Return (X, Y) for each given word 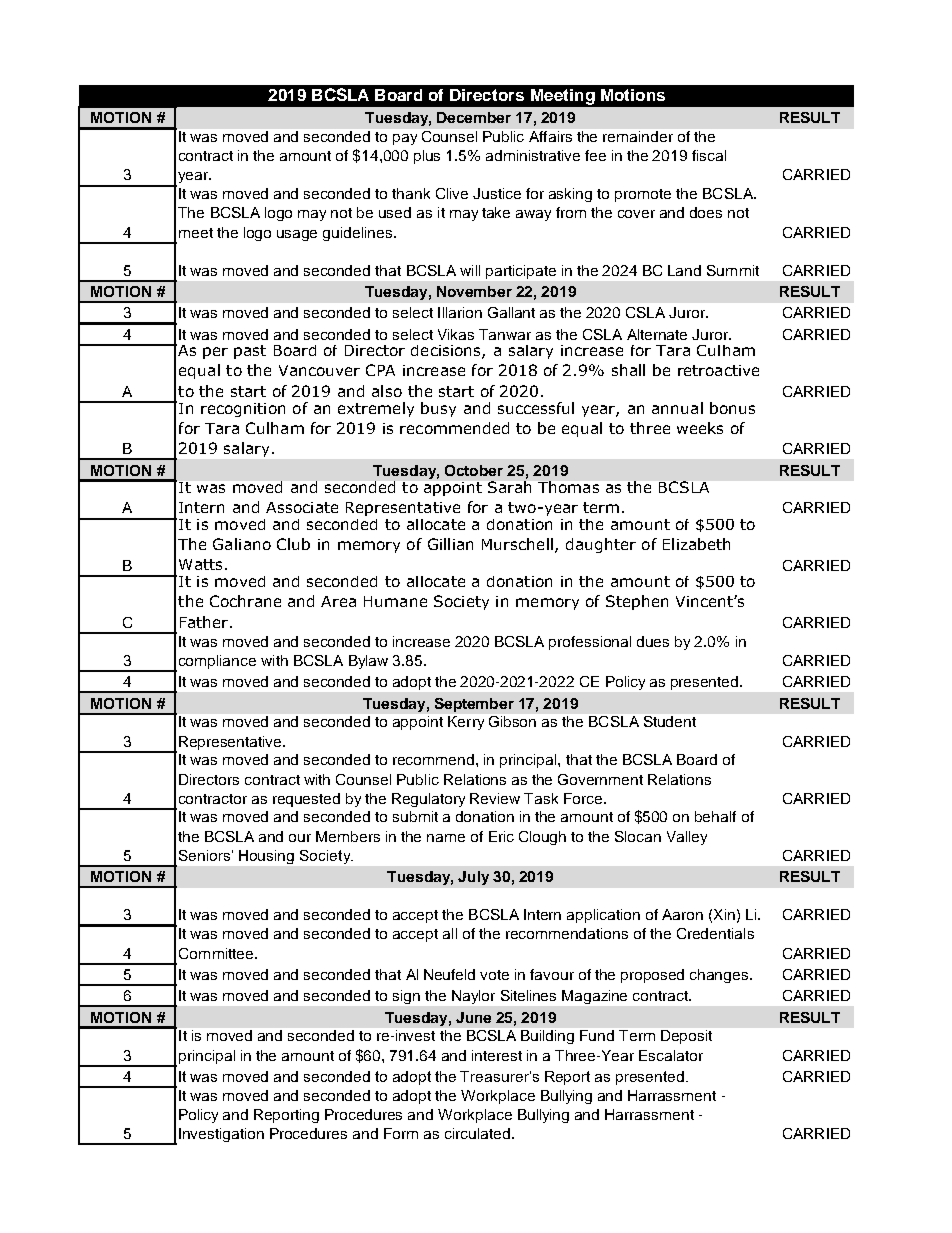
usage (297, 235)
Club (293, 544)
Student (670, 721)
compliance (217, 662)
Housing (266, 857)
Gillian (450, 544)
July (473, 878)
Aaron (682, 914)
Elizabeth (696, 544)
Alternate (657, 334)
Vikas (456, 334)
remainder (638, 136)
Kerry (466, 723)
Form (401, 1133)
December (474, 117)
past (250, 352)
